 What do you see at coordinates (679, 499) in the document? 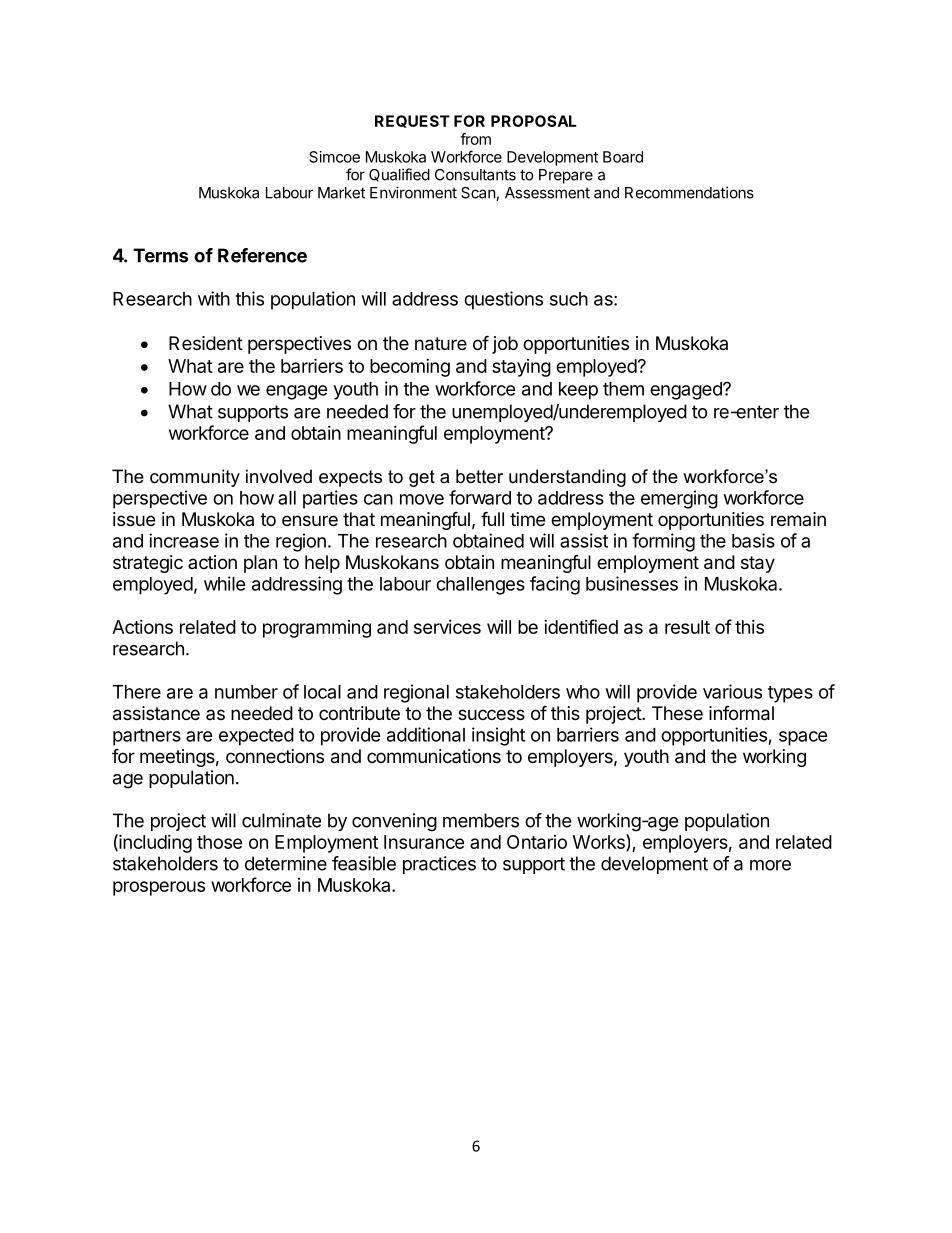
I see `emerging` at bounding box center [679, 499].
